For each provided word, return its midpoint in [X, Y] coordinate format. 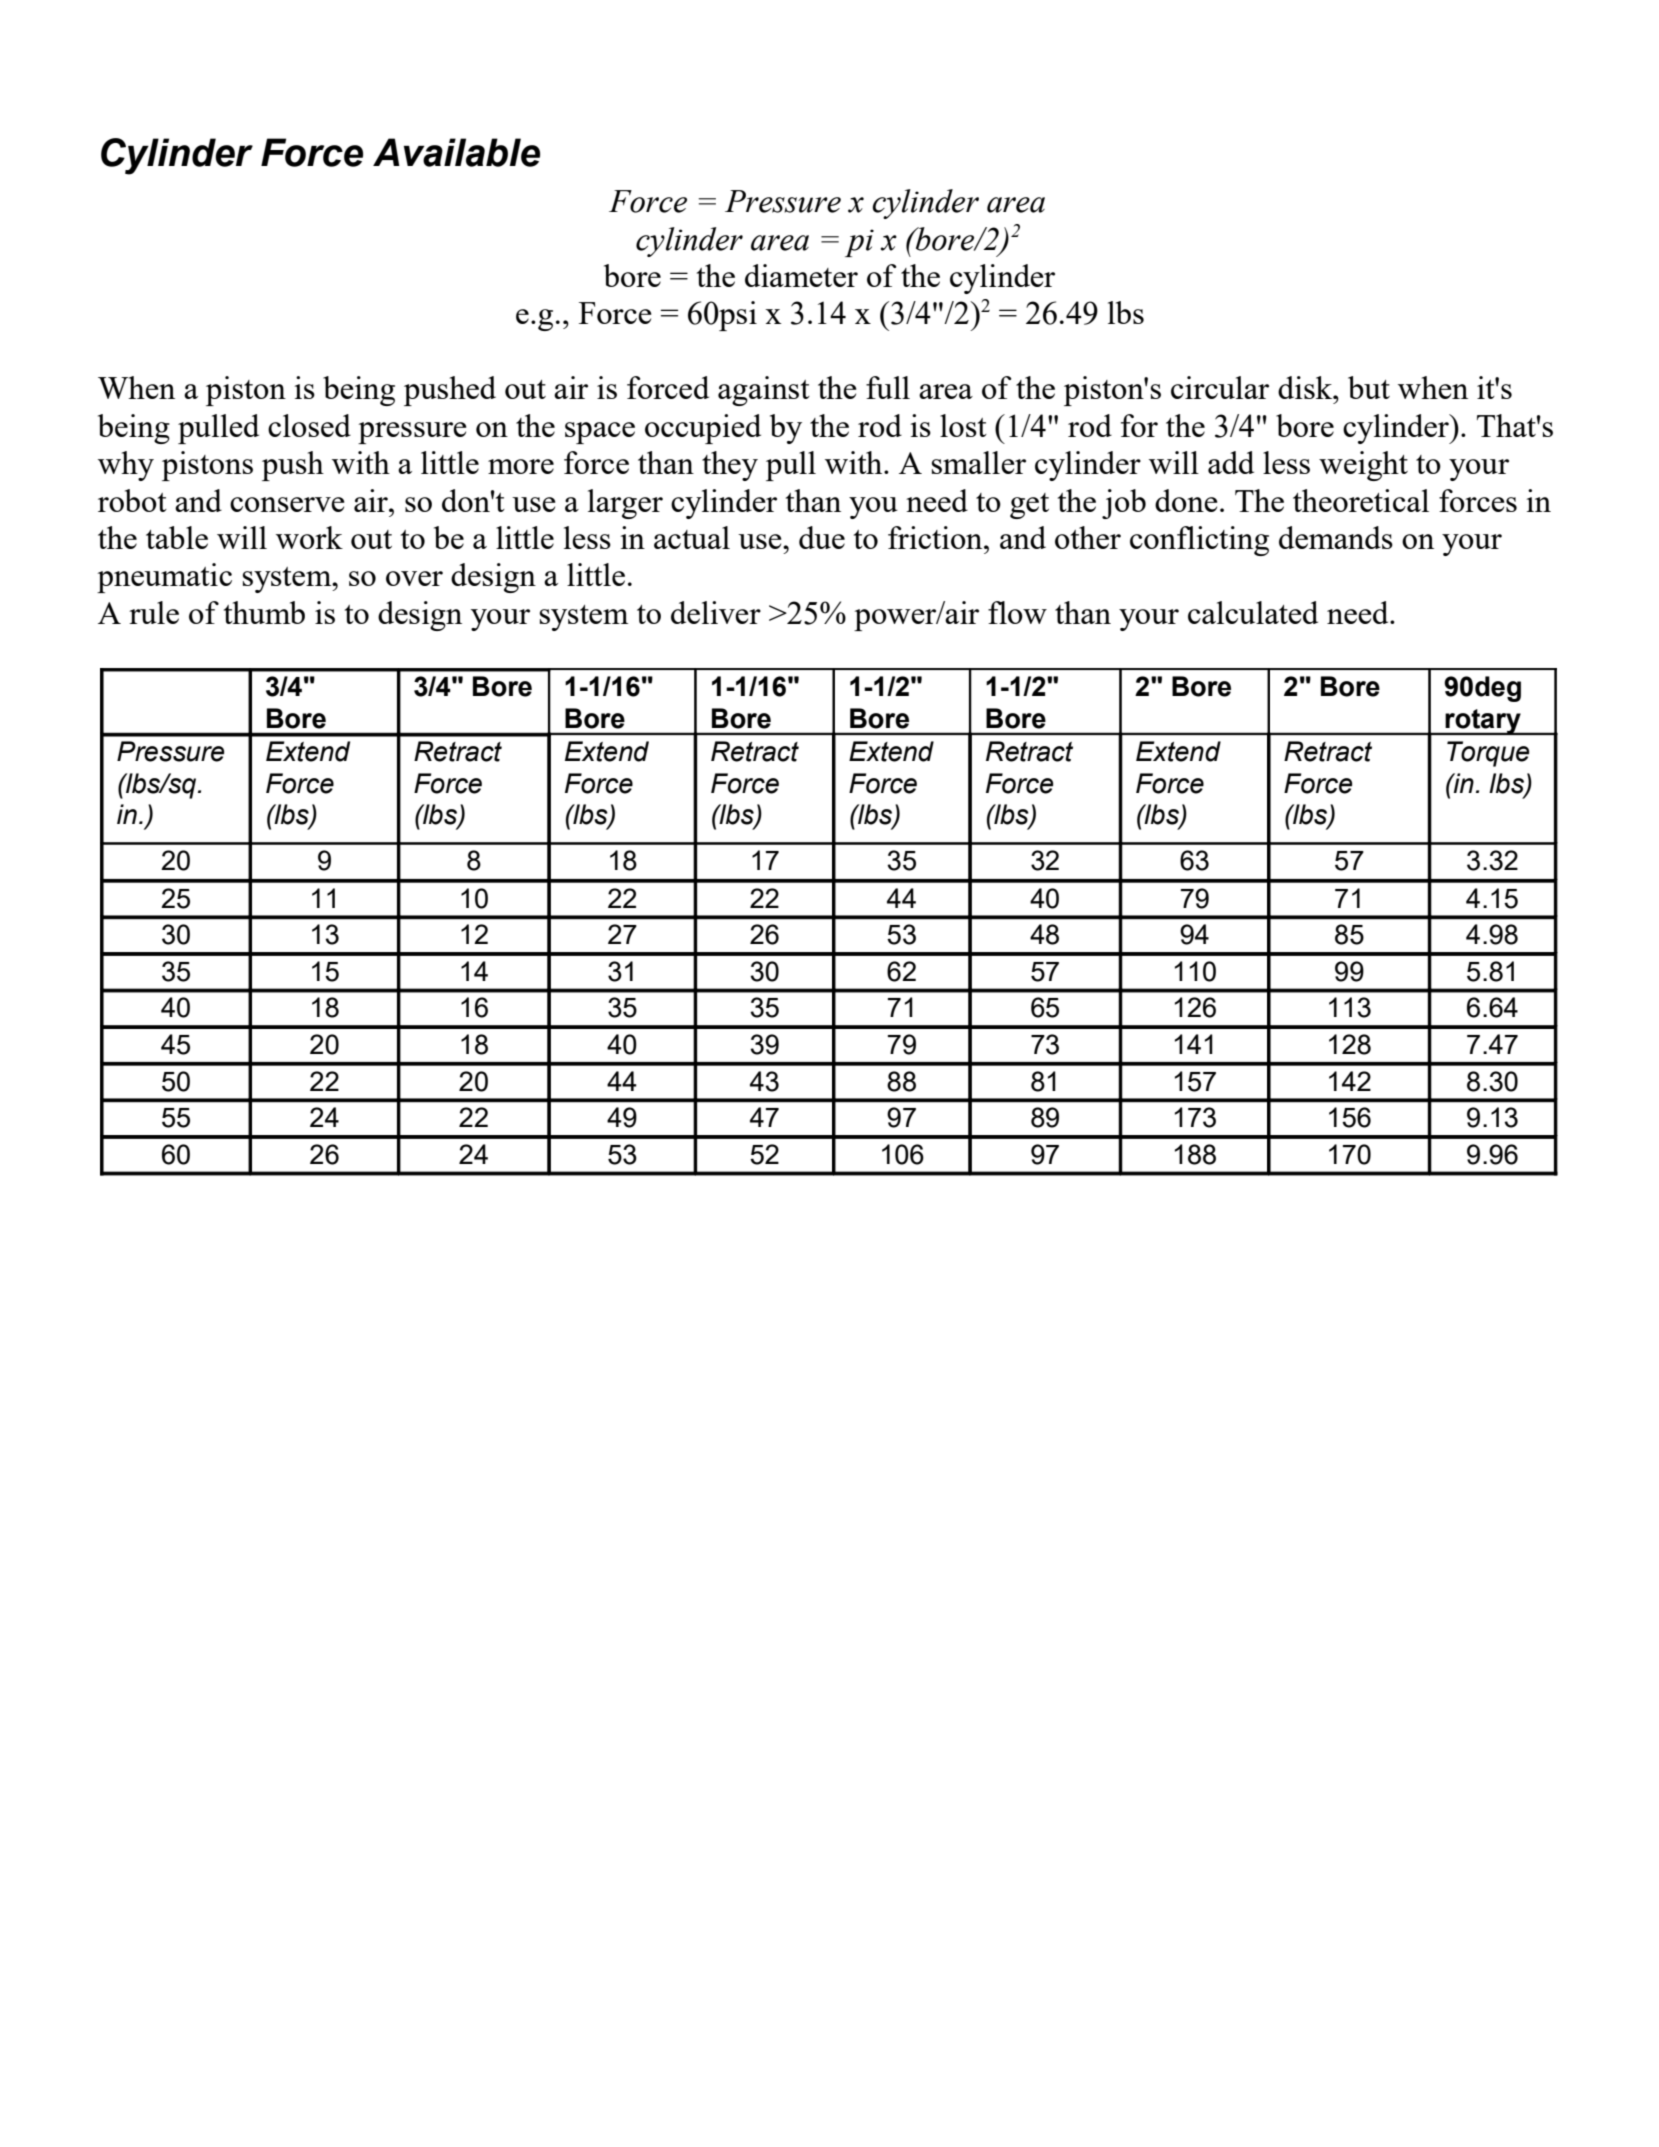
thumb [264, 612]
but [1369, 387]
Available [456, 152]
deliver [716, 612]
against [764, 391]
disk [1306, 387]
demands [1336, 537]
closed [309, 425]
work [309, 537]
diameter [801, 275]
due [822, 537]
